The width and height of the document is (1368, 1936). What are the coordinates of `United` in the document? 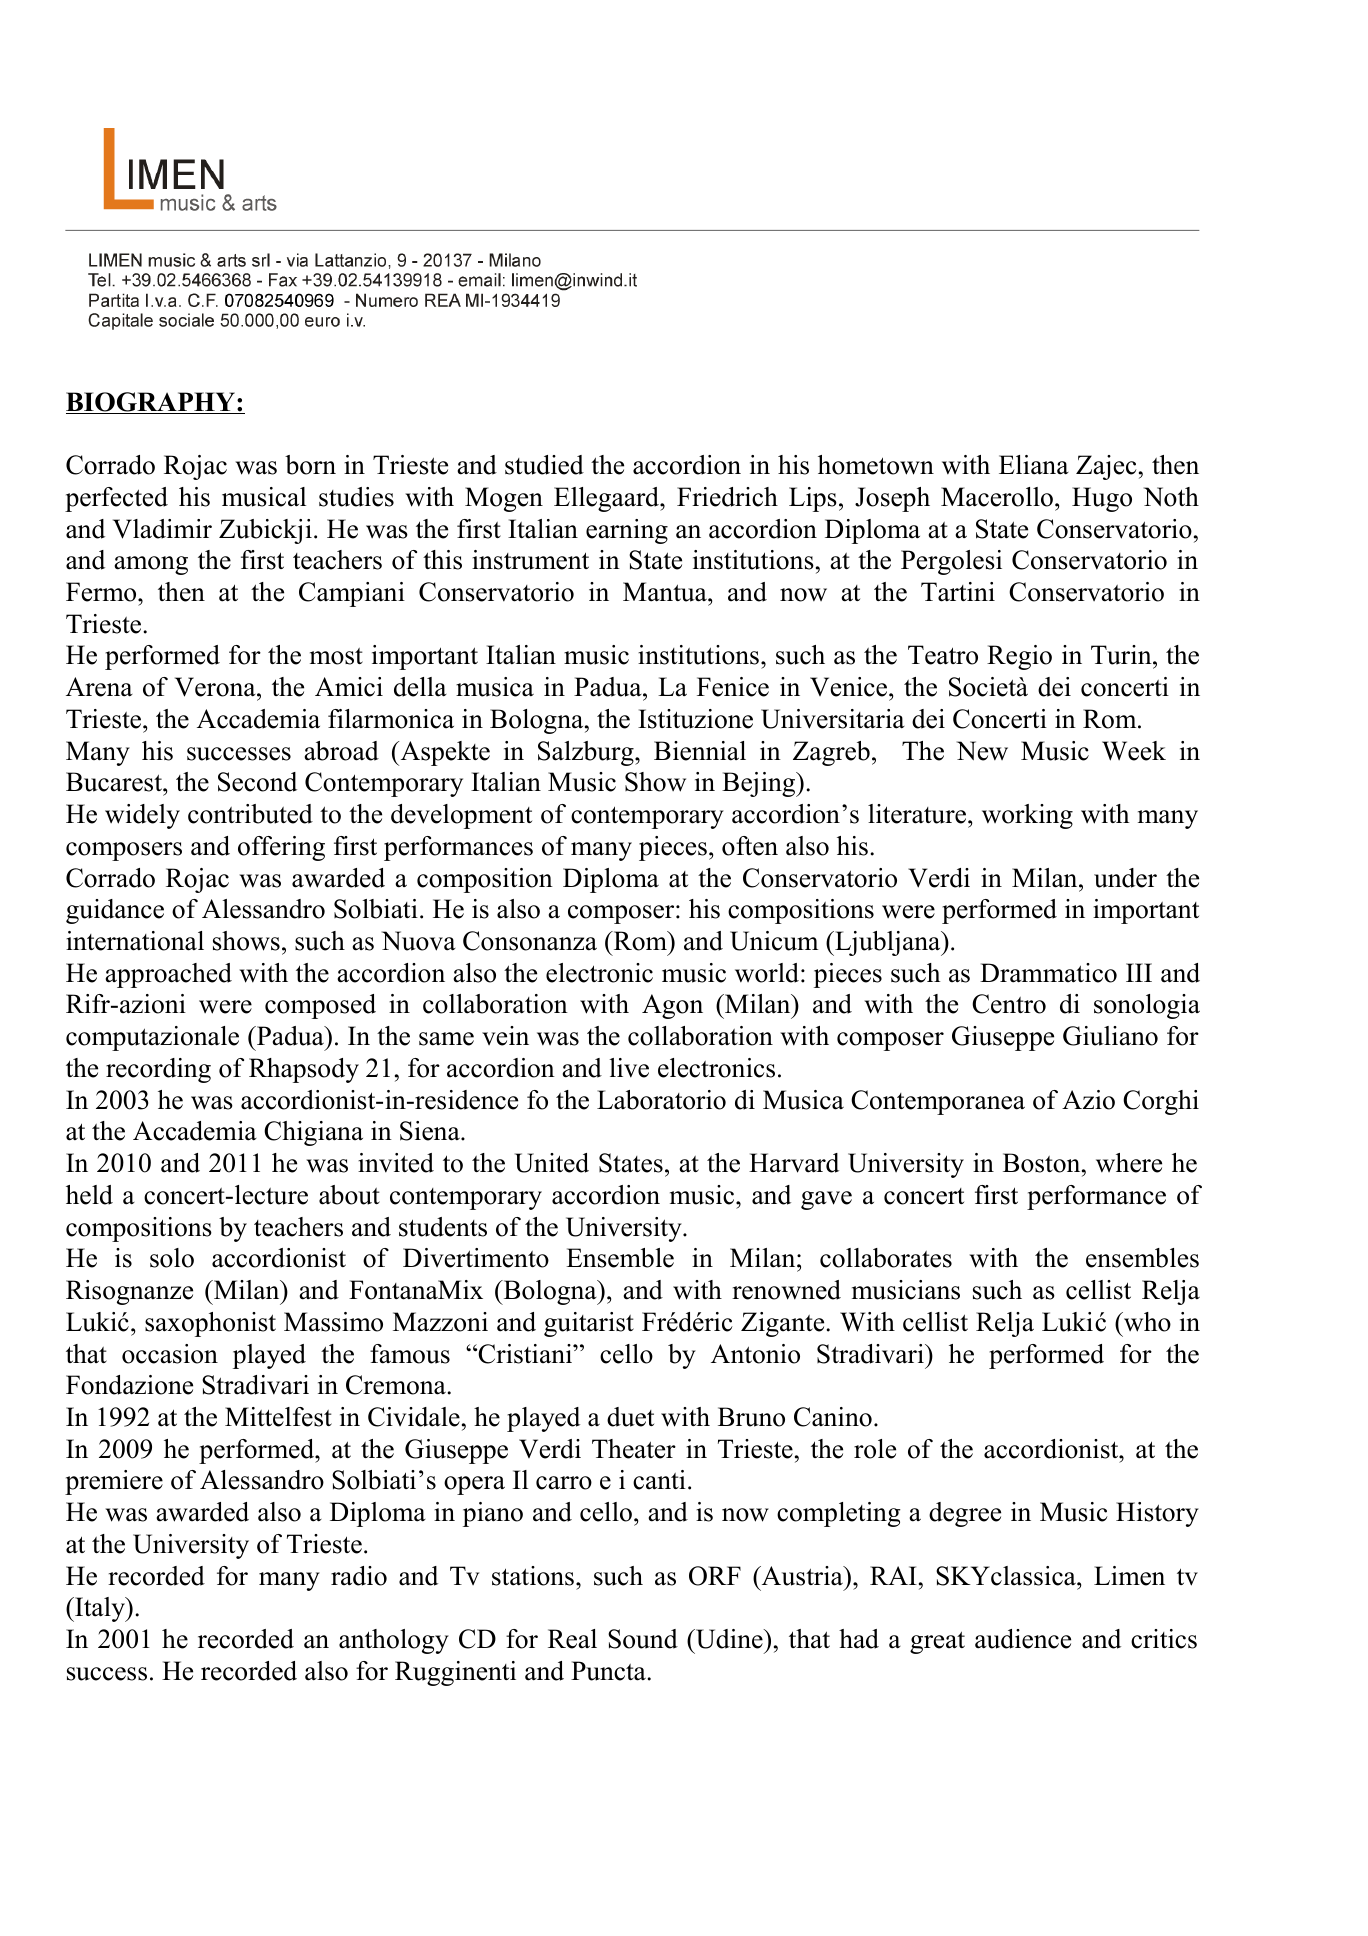 It's located at (552, 1163).
